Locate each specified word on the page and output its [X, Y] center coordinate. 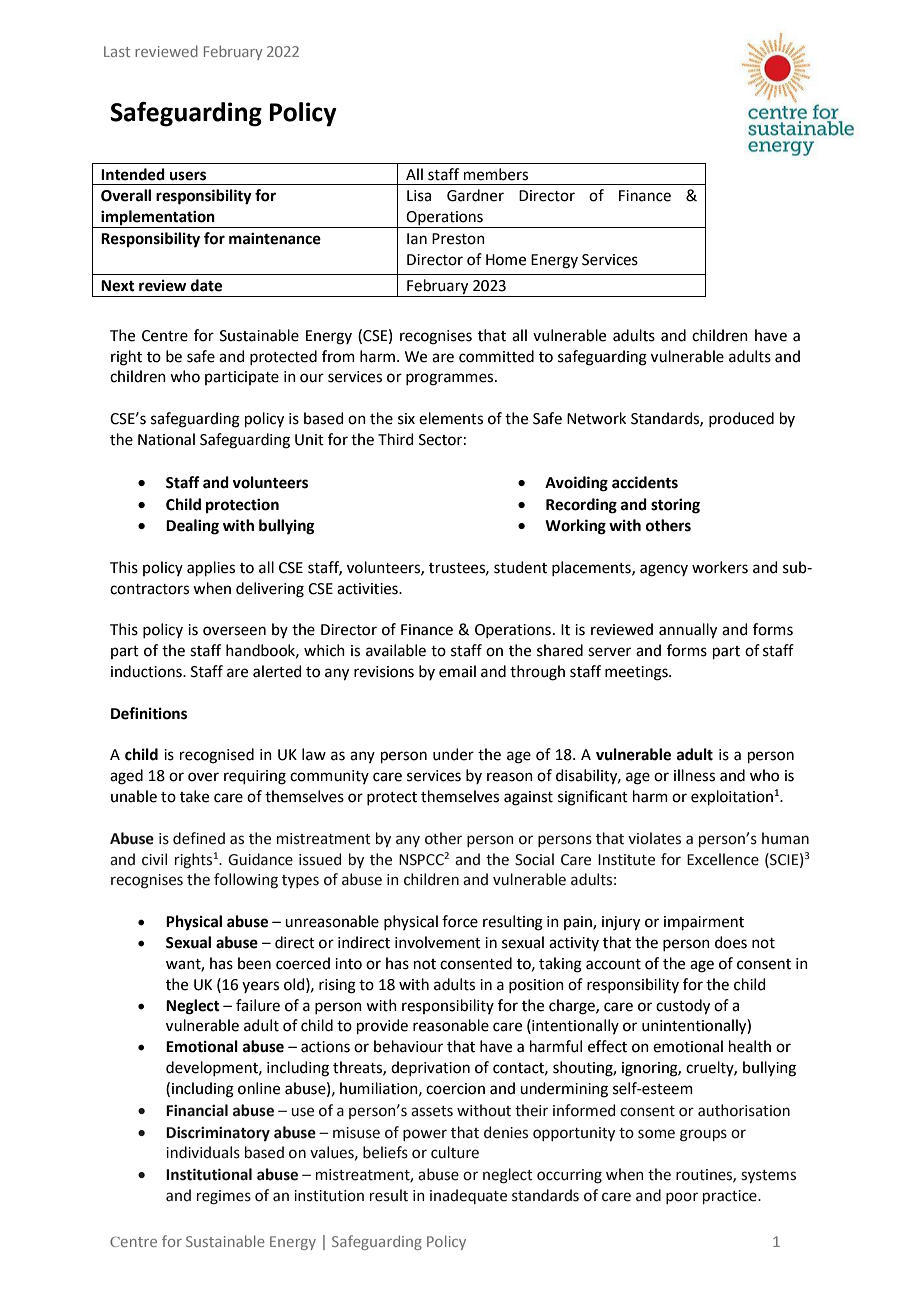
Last [117, 51]
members [496, 174]
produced [741, 419]
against [528, 798]
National [166, 439]
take [194, 796]
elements [451, 418]
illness [694, 775]
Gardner [475, 195]
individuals [203, 1152]
